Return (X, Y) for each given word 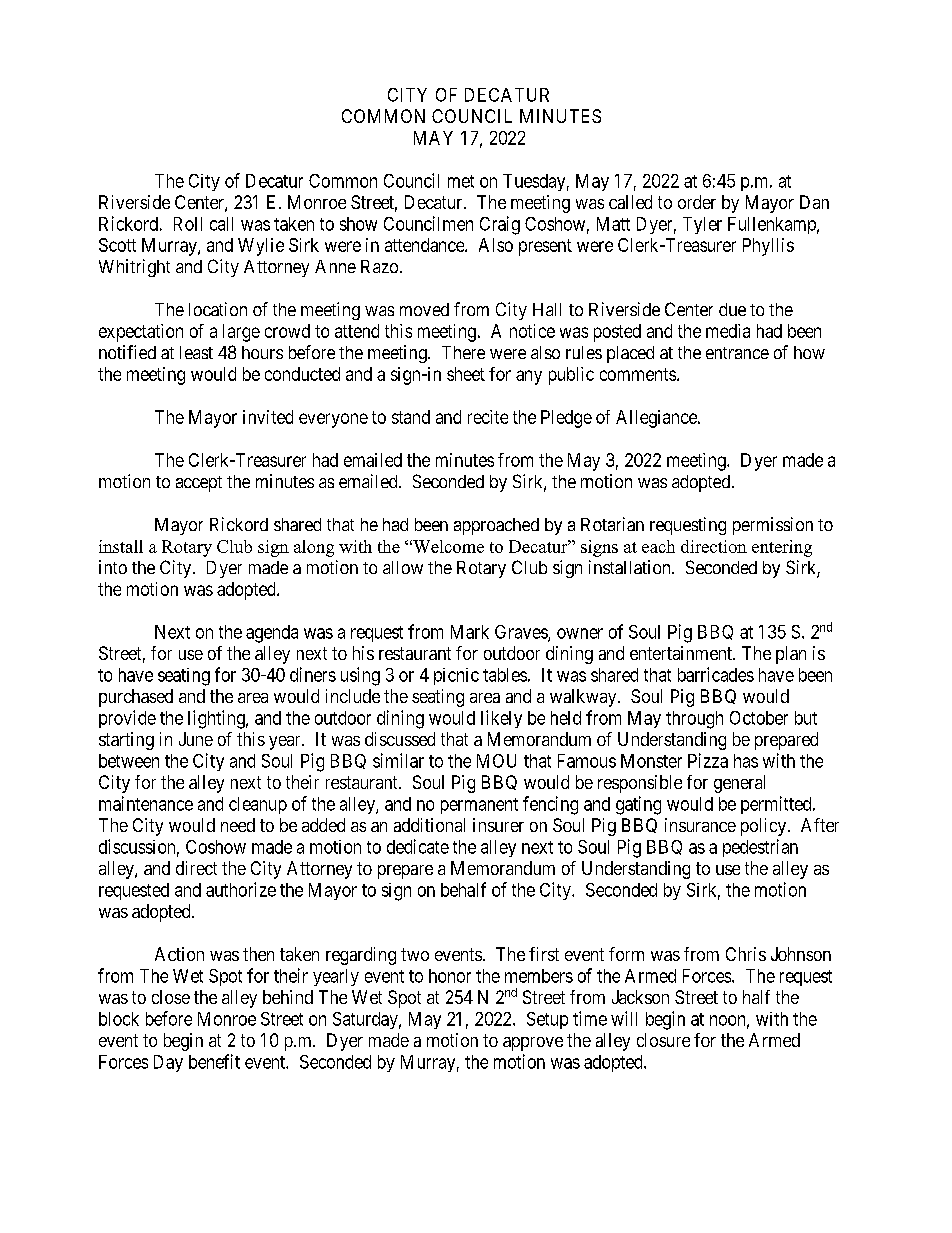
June (196, 739)
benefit (214, 1061)
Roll (188, 224)
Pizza (708, 760)
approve (533, 1044)
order (697, 202)
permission (773, 526)
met (461, 181)
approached (496, 526)
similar (398, 760)
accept (199, 484)
